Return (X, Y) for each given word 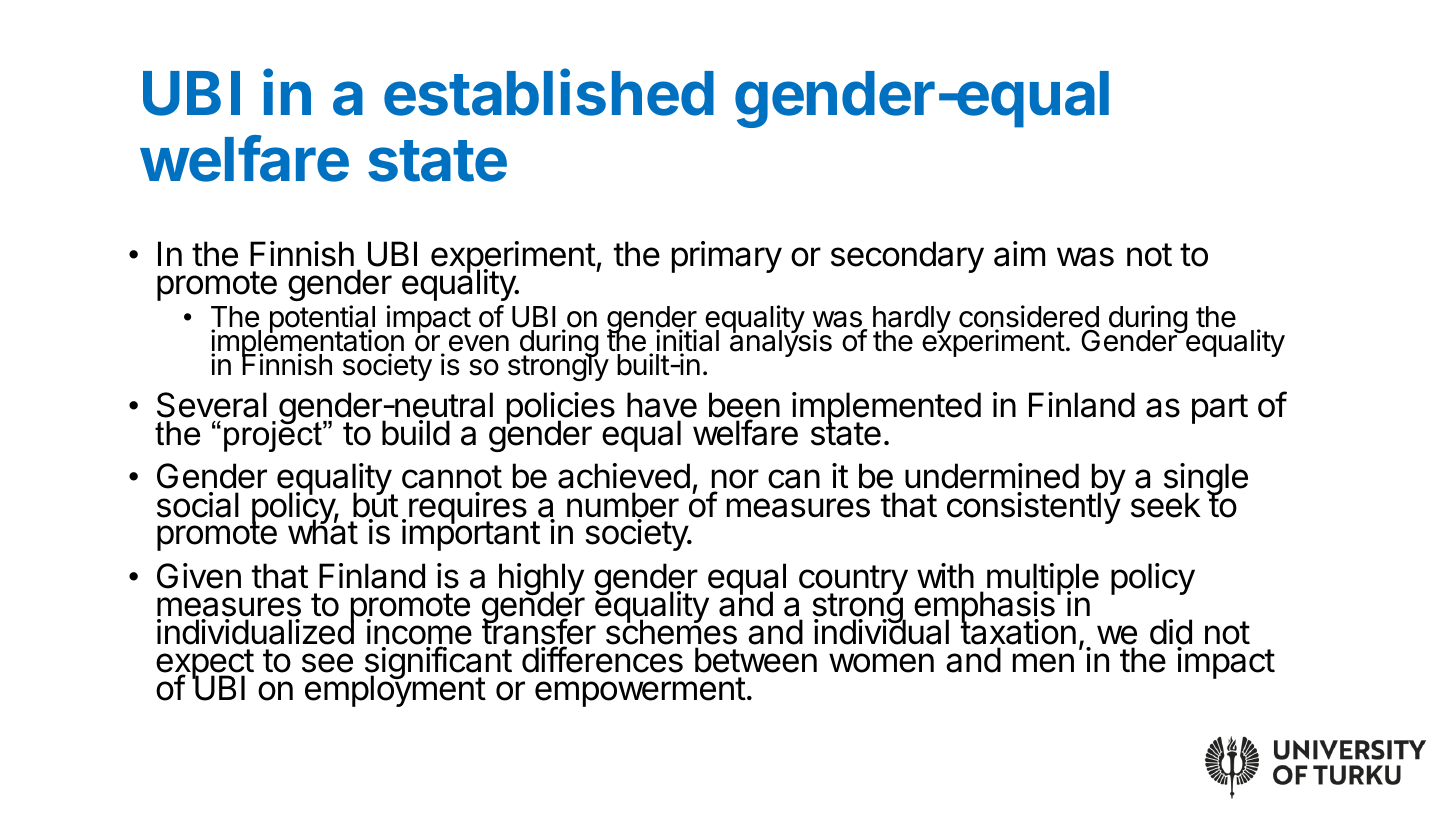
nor (735, 480)
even (479, 343)
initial (687, 341)
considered (1029, 317)
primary (727, 257)
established (549, 92)
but (375, 505)
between (756, 660)
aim (1019, 254)
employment (395, 690)
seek (1166, 505)
